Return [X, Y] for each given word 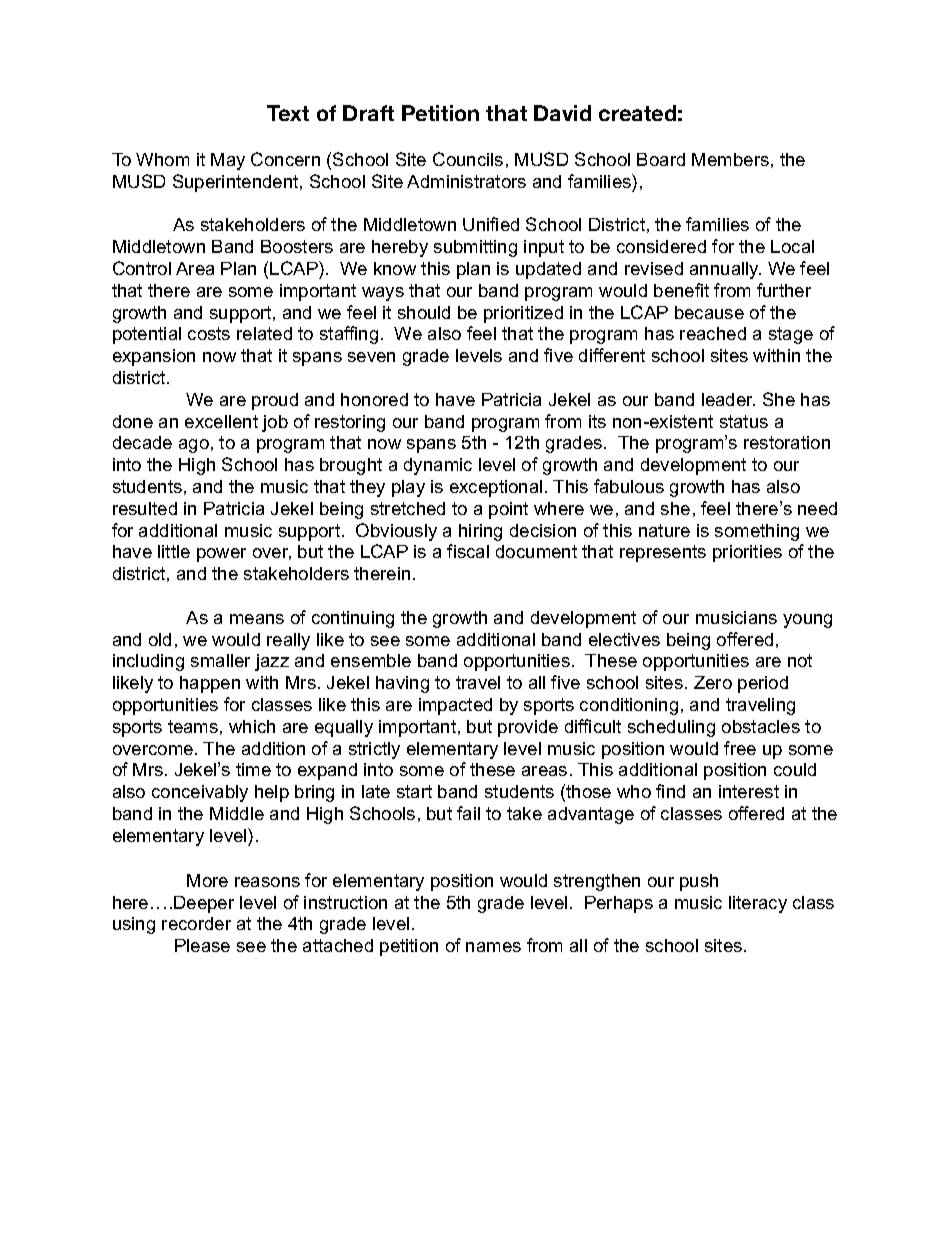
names [493, 947]
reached [713, 333]
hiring [480, 532]
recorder [196, 923]
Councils [468, 159]
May [228, 161]
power [221, 555]
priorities [747, 553]
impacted [455, 706]
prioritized [523, 314]
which [252, 726]
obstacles [761, 726]
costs [209, 333]
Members [730, 159]
